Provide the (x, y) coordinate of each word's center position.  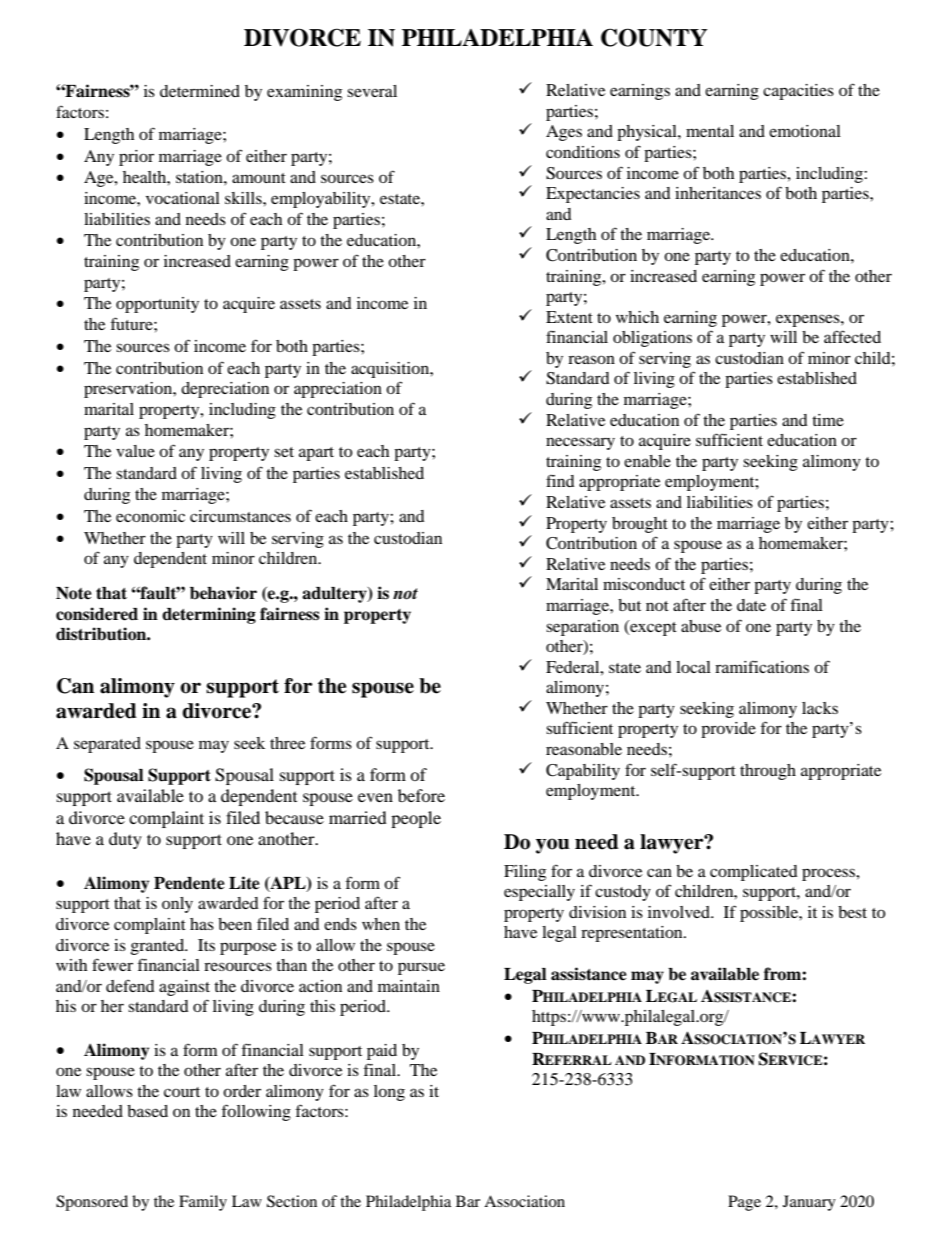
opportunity (157, 305)
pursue (421, 968)
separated (107, 745)
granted (158, 947)
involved (680, 912)
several (372, 91)
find (560, 480)
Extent (569, 317)
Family (203, 1203)
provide (728, 730)
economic (150, 516)
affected (852, 336)
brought (640, 525)
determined (200, 91)
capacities (798, 92)
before (421, 795)
